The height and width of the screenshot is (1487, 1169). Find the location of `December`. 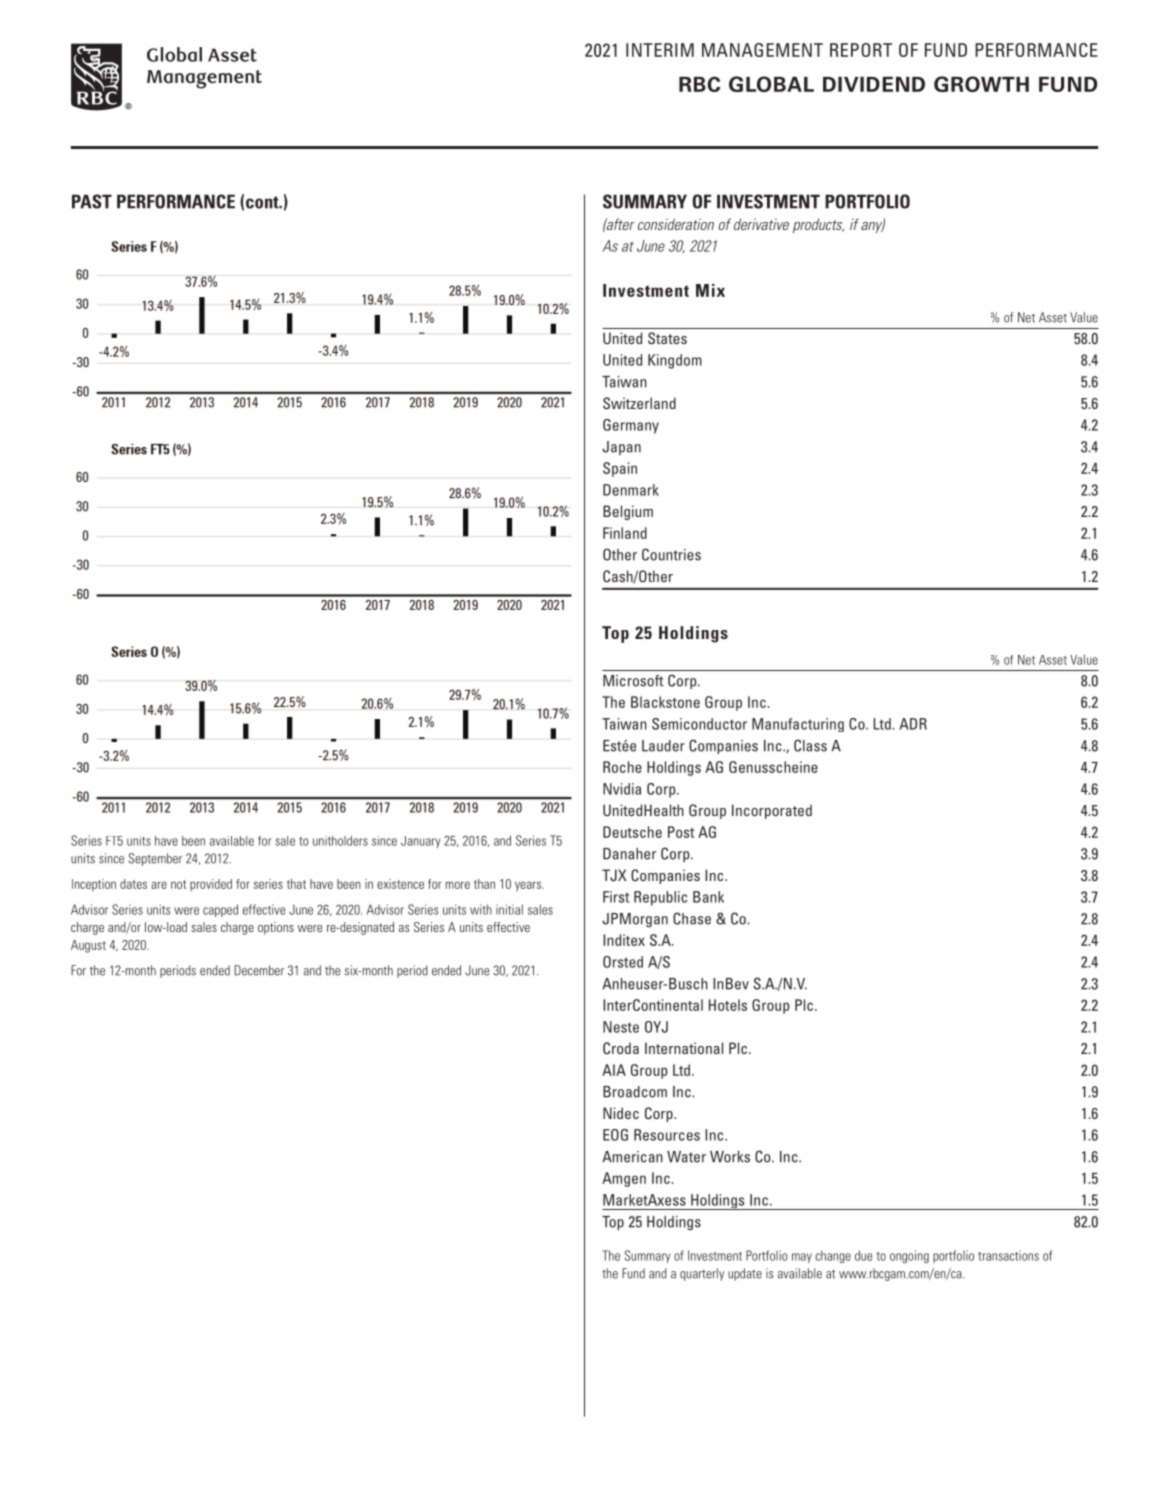

December is located at coordinates (259, 970).
